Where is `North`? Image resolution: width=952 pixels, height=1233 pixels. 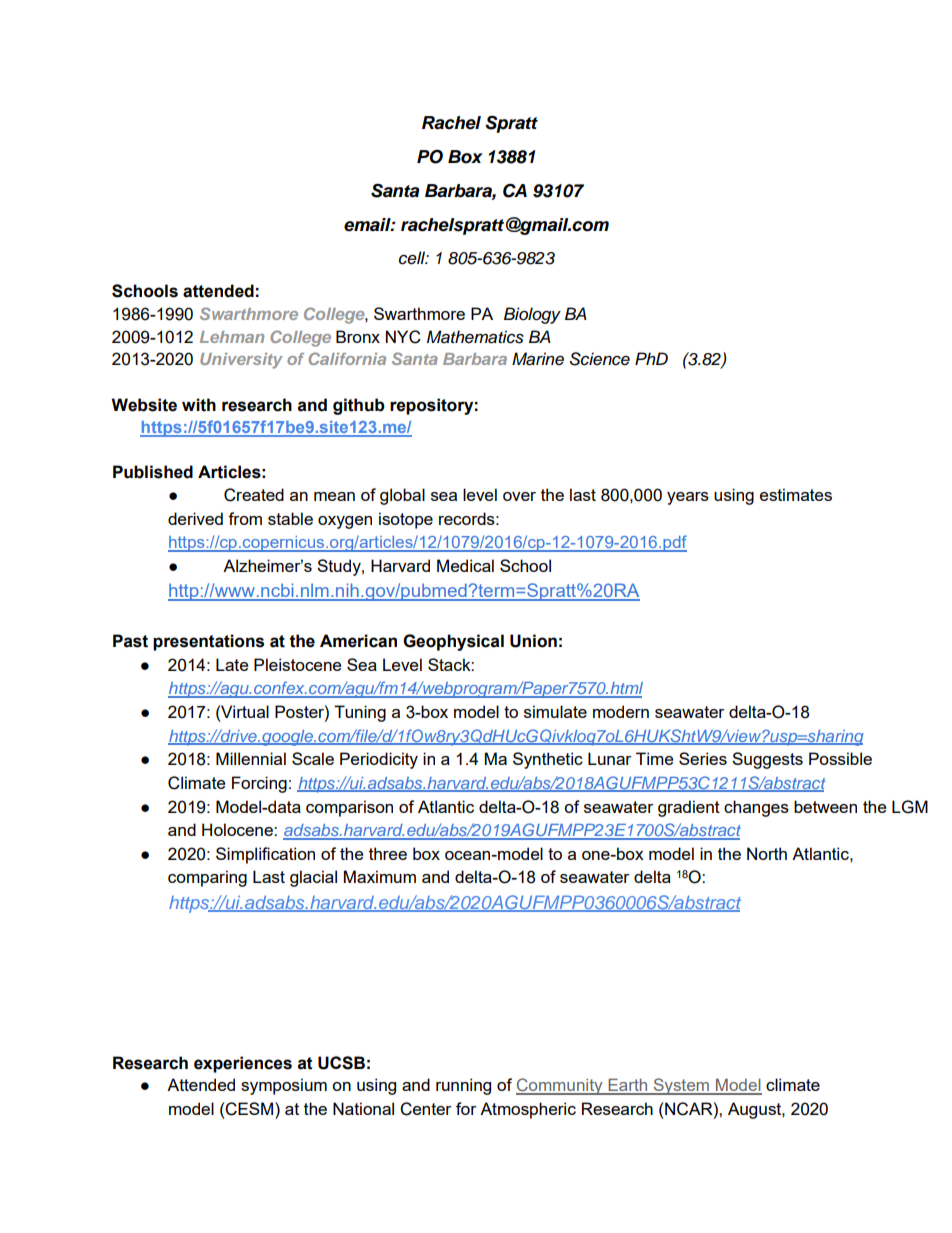
North is located at coordinates (767, 853).
